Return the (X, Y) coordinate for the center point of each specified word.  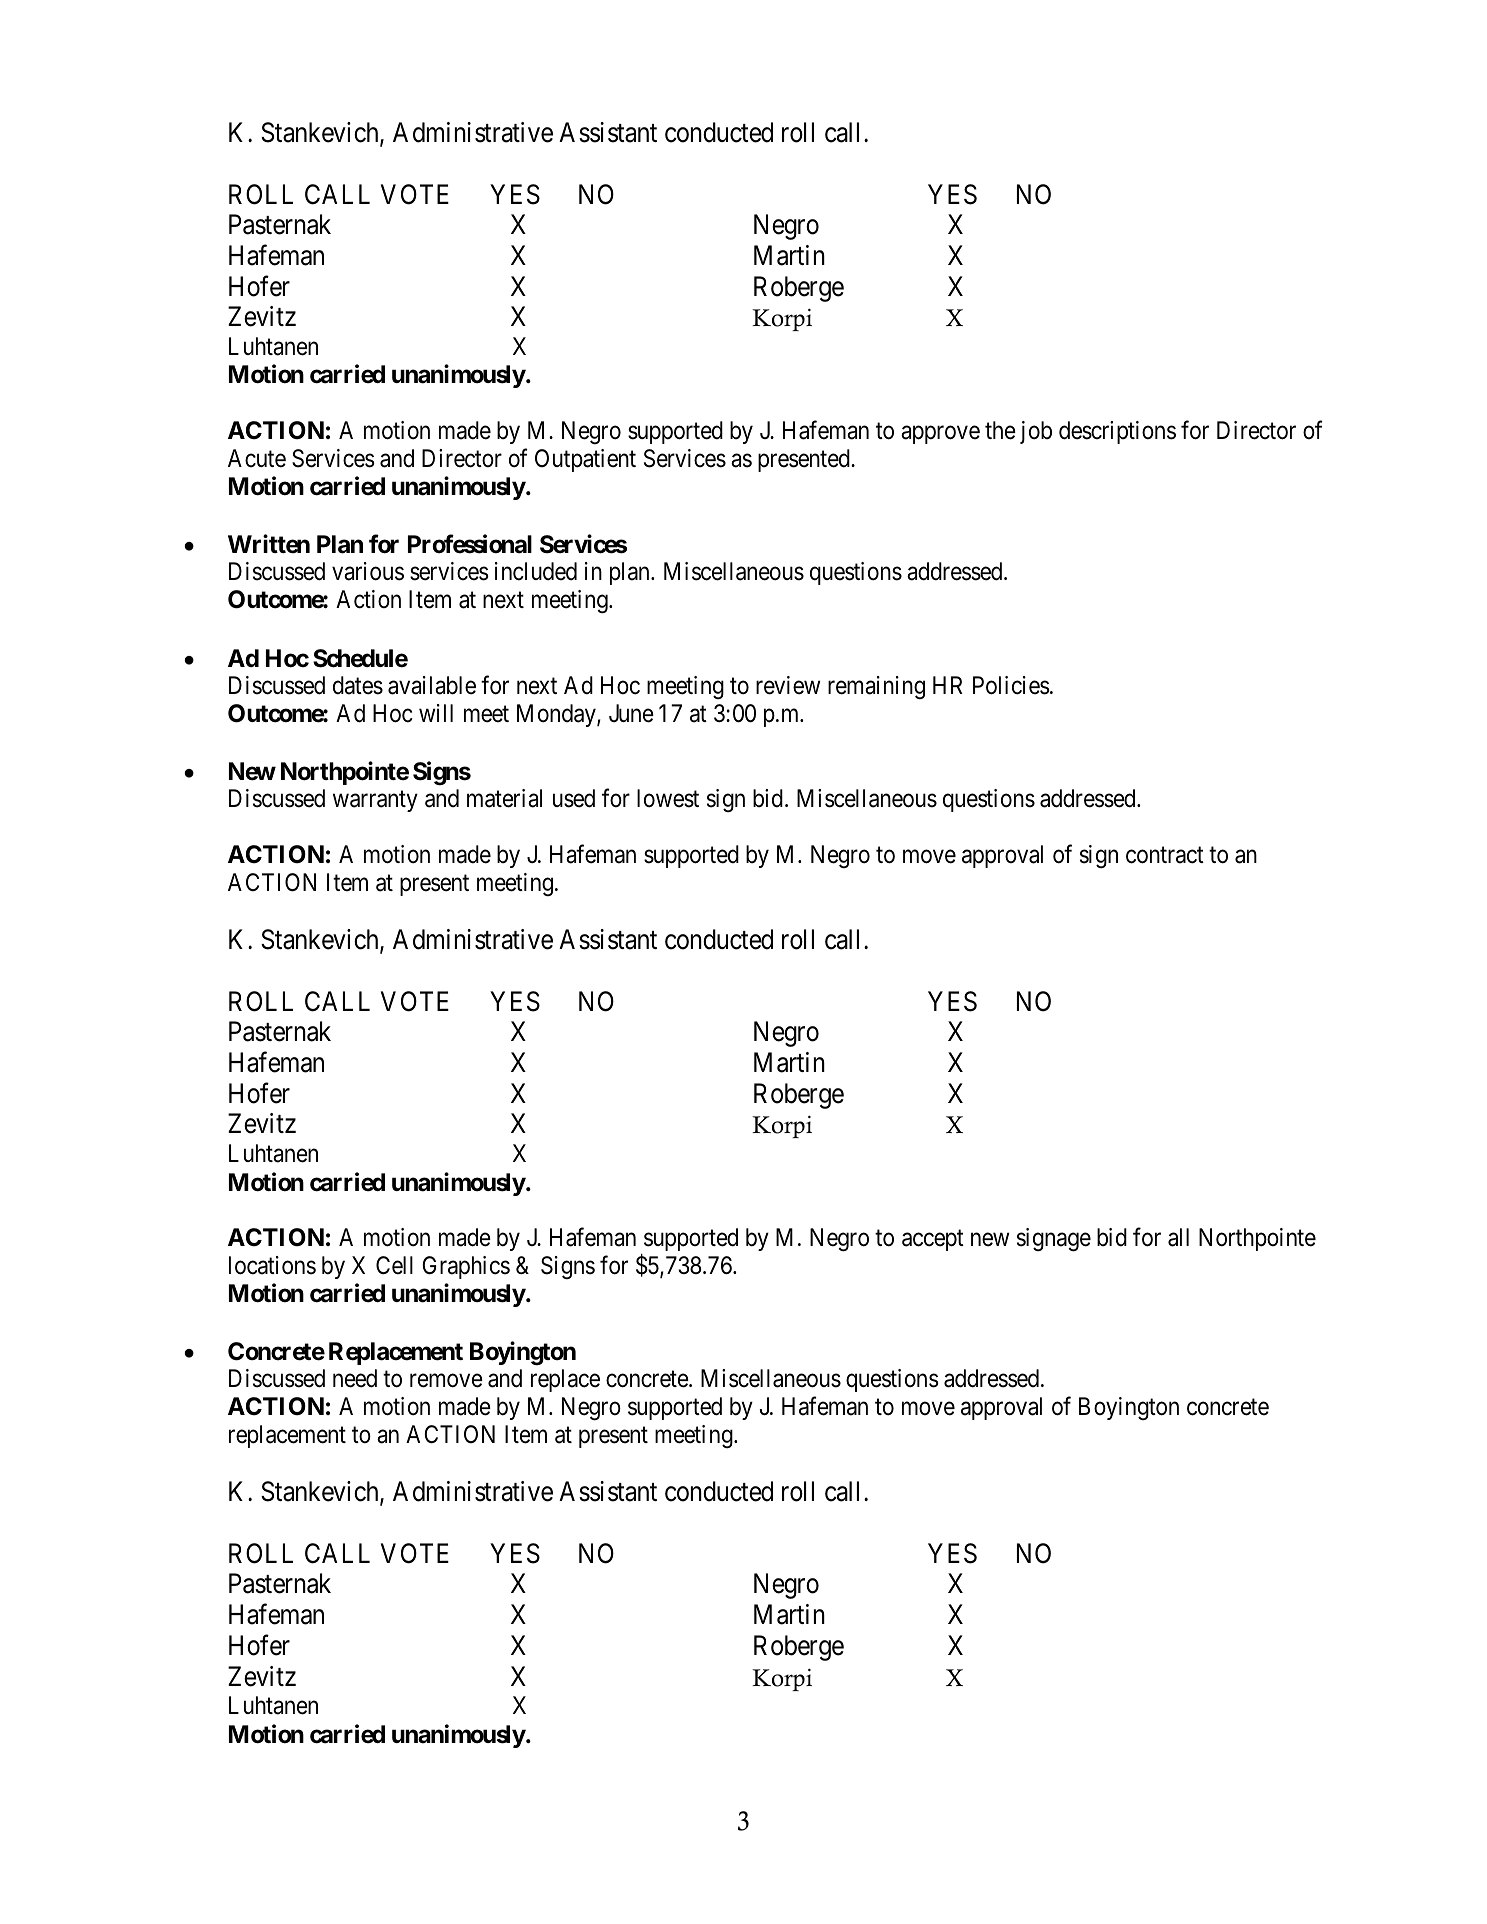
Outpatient (585, 460)
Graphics (466, 1267)
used (574, 798)
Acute (257, 458)
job (1036, 432)
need (355, 1378)
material (504, 798)
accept (933, 1240)
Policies (1011, 685)
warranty (375, 801)
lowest (668, 798)
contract (1165, 855)
